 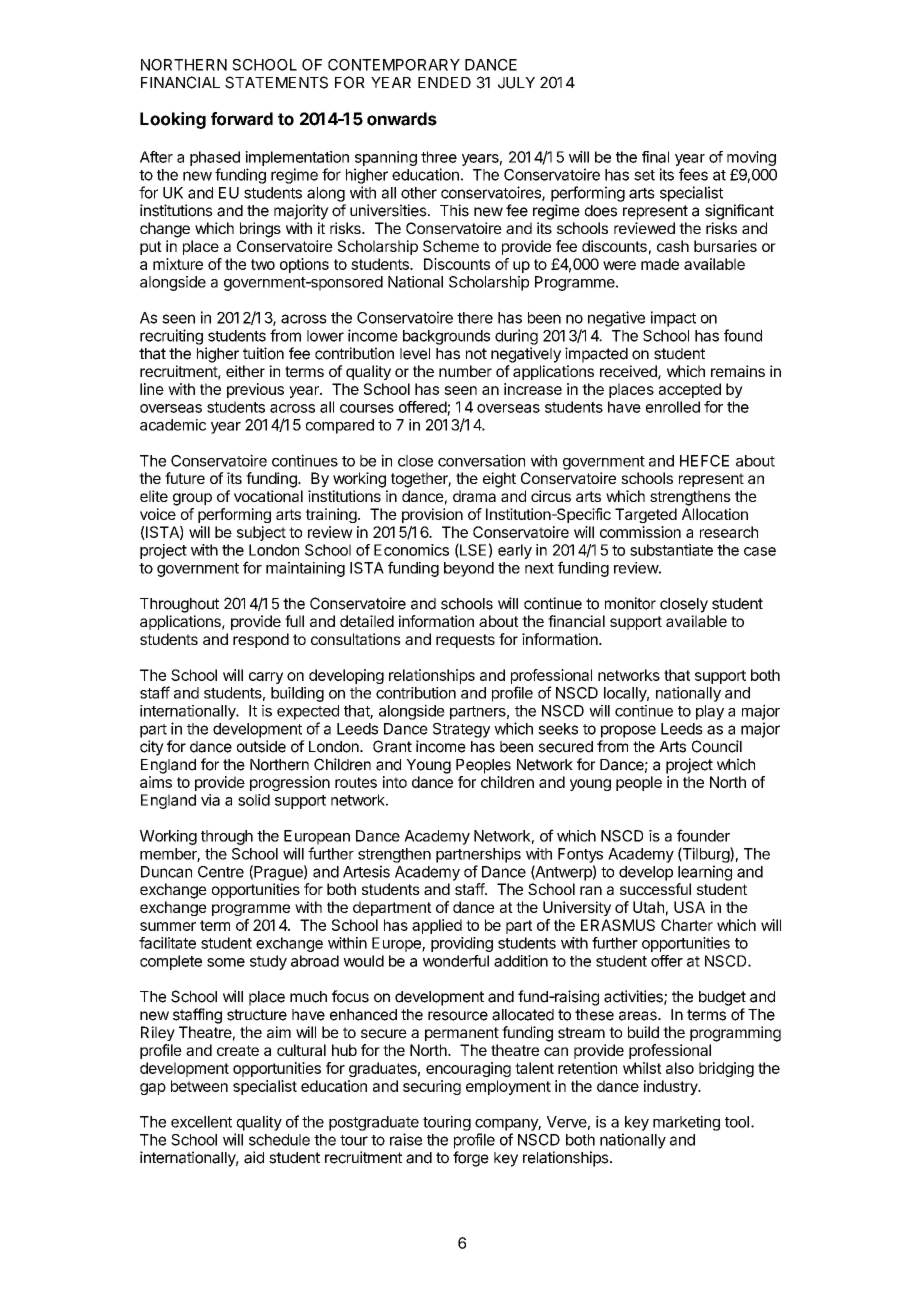 I want to click on accepted, so click(x=690, y=390).
